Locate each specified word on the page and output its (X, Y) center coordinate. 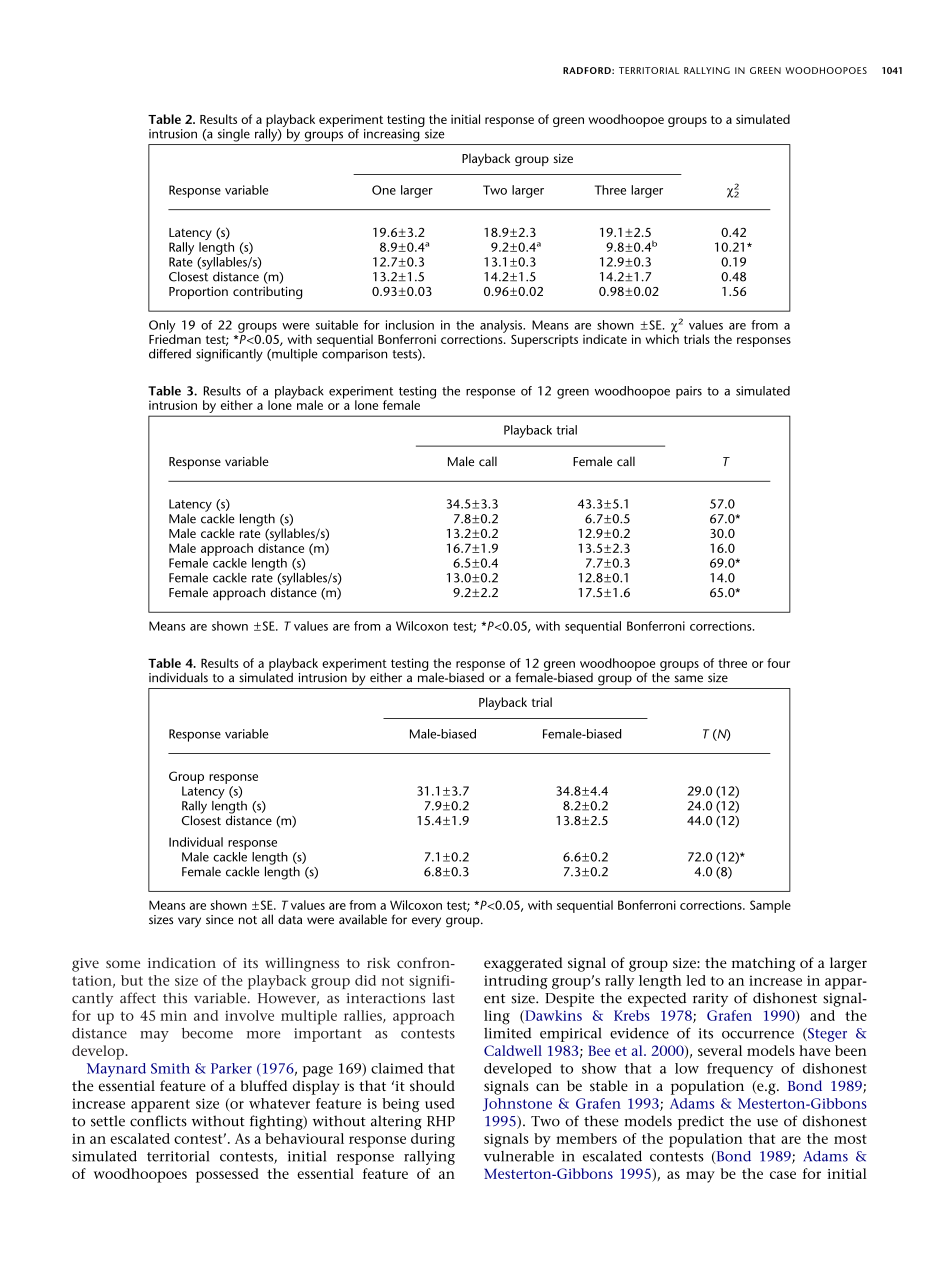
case (783, 1175)
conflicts (158, 1121)
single (234, 135)
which (662, 338)
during (433, 1140)
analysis (502, 327)
